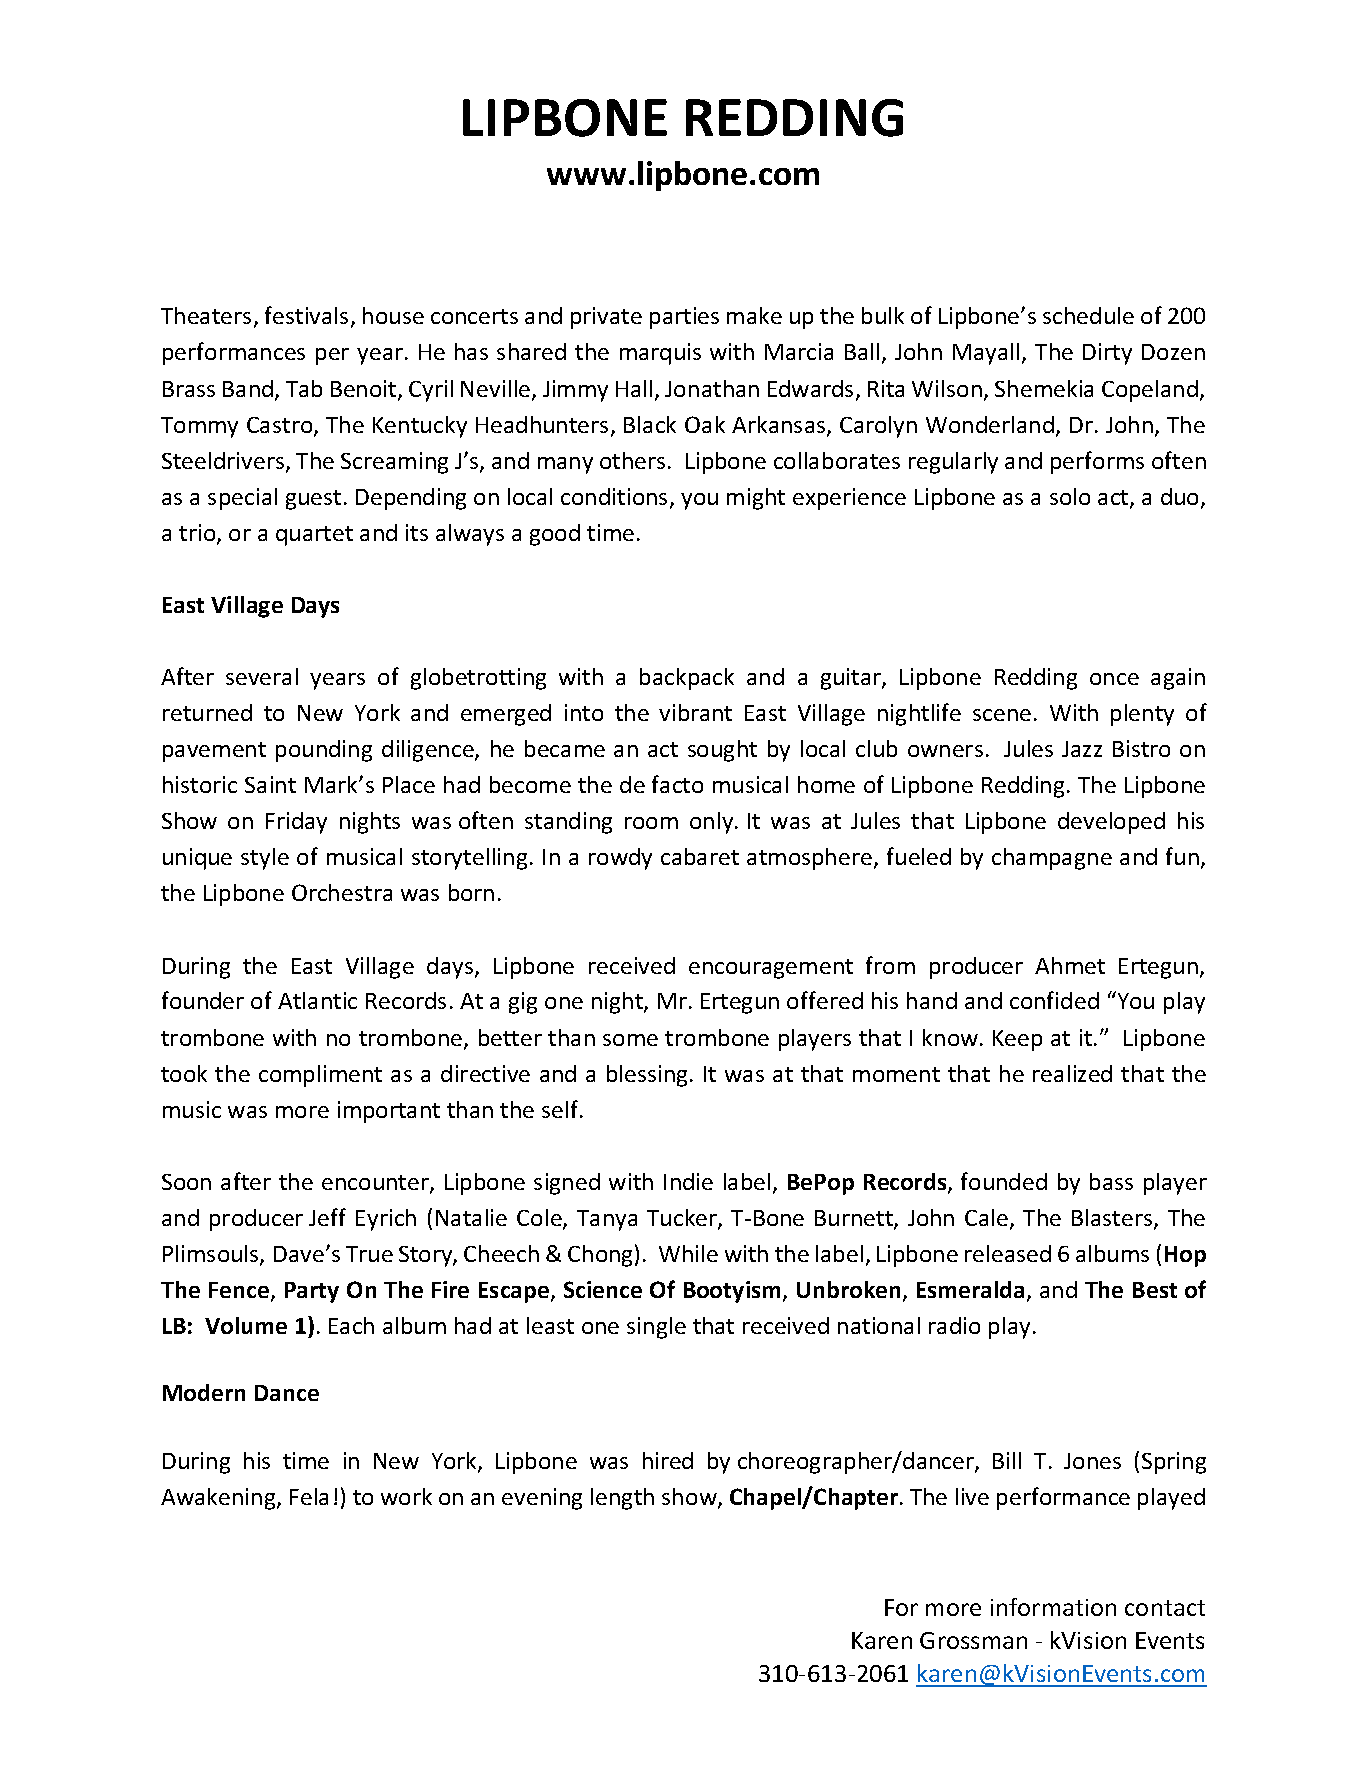 This screenshot has width=1367, height=1769. Describe the element at coordinates (317, 1000) in the screenshot. I see `Atlantic` at that location.
